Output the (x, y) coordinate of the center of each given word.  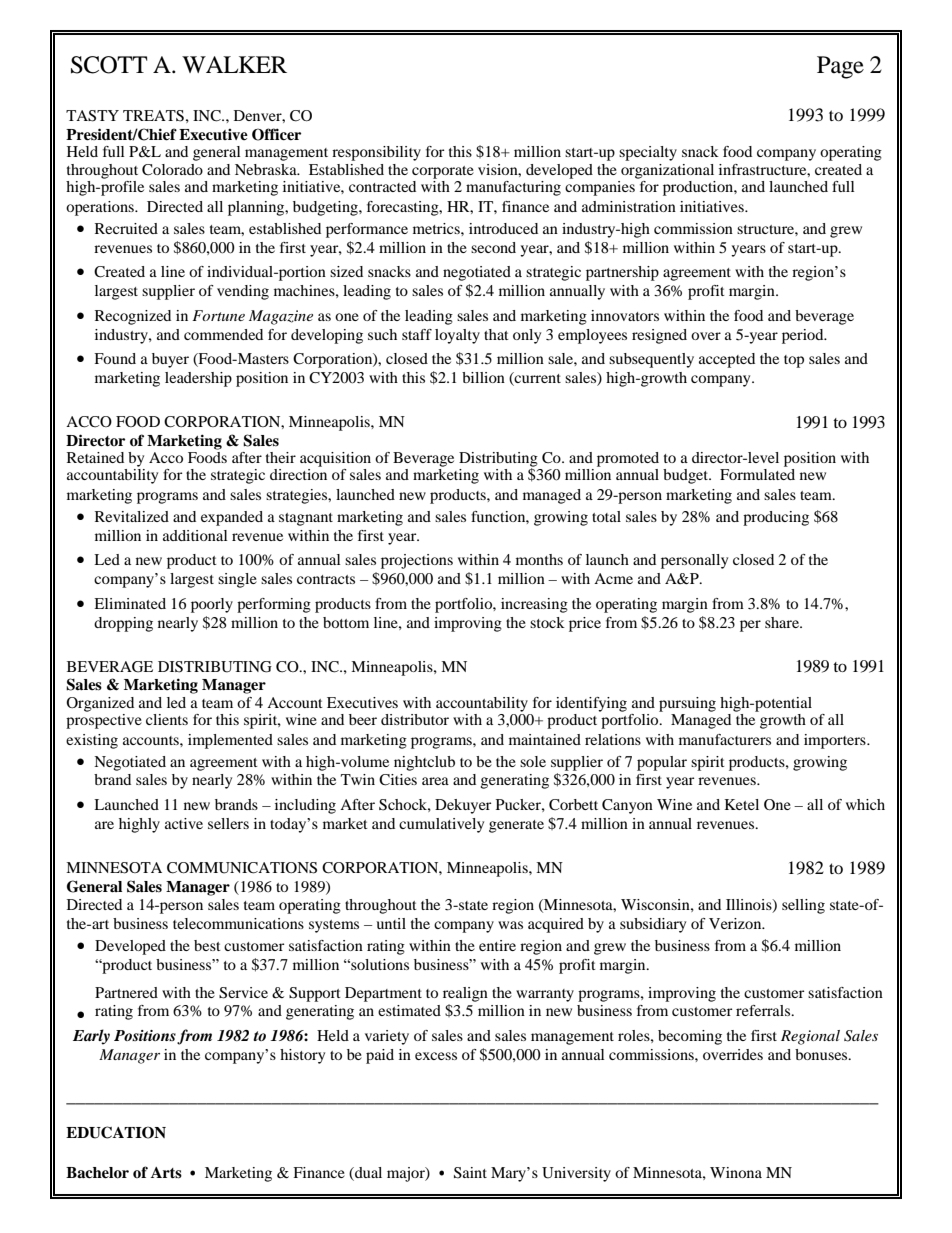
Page (840, 67)
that (496, 334)
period (804, 336)
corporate (443, 172)
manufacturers (725, 739)
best (207, 945)
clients (167, 719)
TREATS (153, 116)
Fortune (218, 315)
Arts (166, 1173)
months (539, 559)
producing (776, 518)
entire (497, 945)
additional (195, 535)
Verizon (736, 923)
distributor (415, 719)
